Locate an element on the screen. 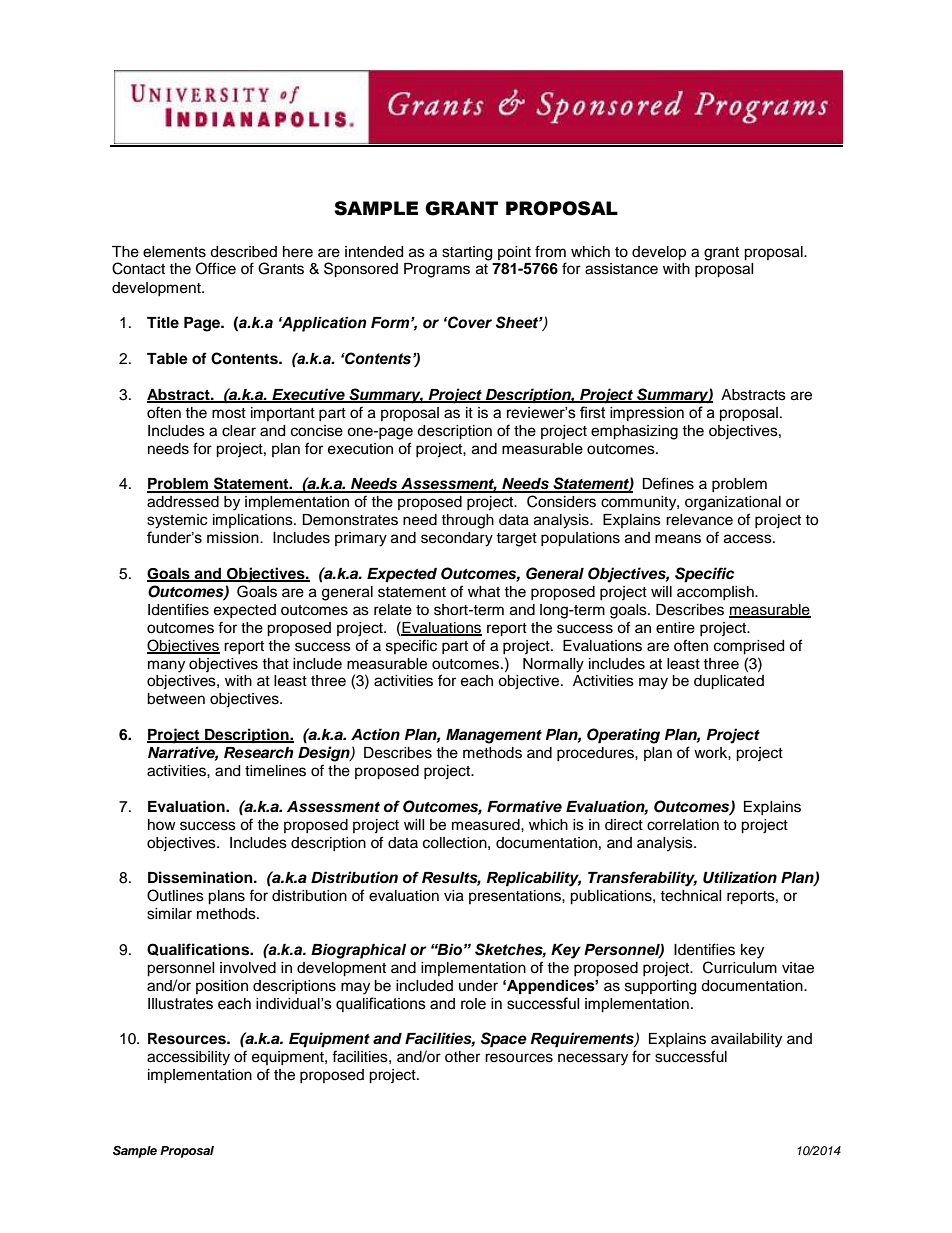 The image size is (952, 1233). Normally is located at coordinates (553, 665).
